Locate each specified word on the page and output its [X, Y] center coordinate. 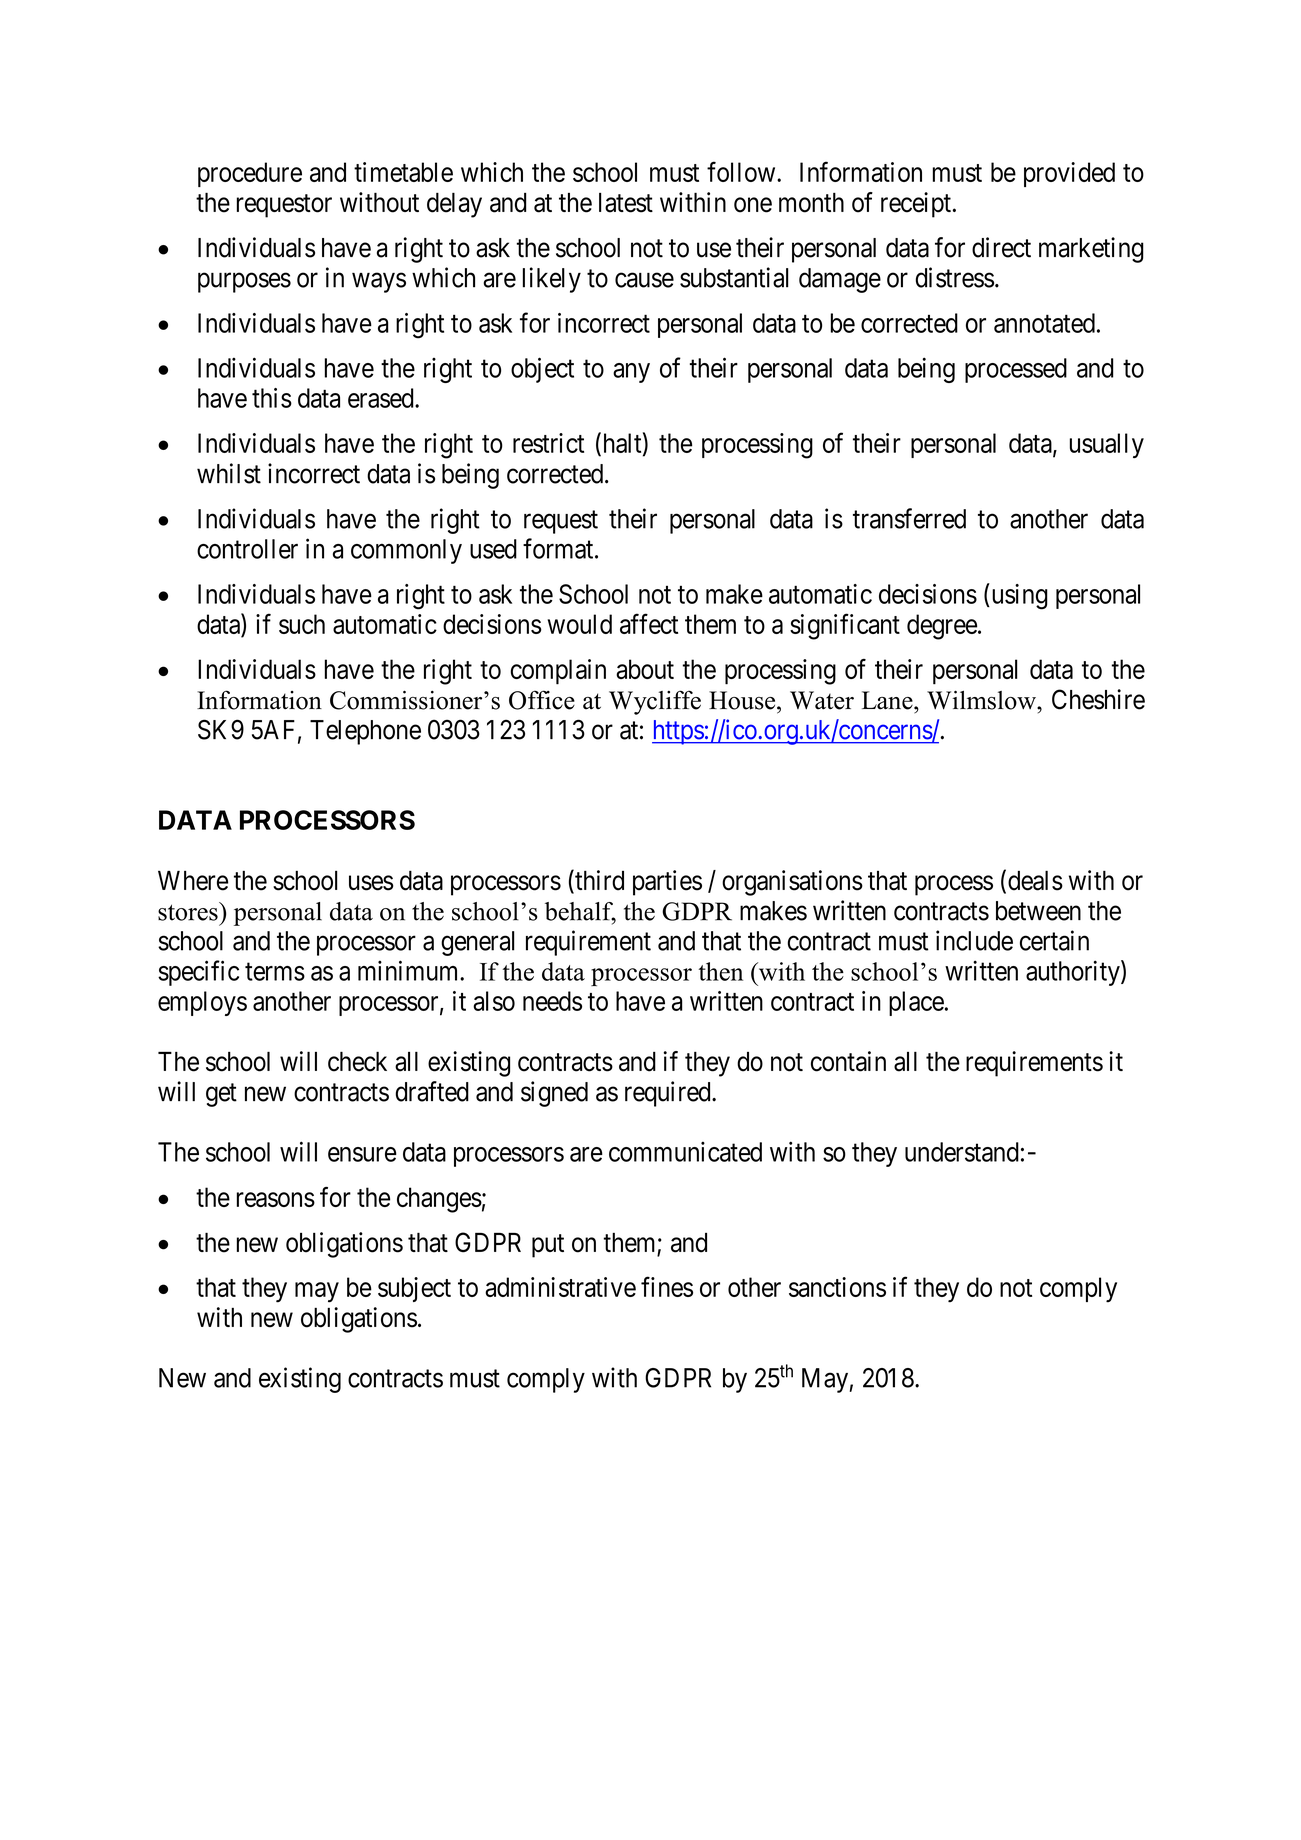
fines [667, 1286]
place [916, 1003]
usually [1107, 445]
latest [626, 203]
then [721, 971]
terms [275, 972]
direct [1001, 247]
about [645, 669]
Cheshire [1098, 699]
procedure [250, 174]
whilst [229, 473]
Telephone [365, 732]
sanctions [837, 1287]
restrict [548, 443]
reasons [276, 1199]
